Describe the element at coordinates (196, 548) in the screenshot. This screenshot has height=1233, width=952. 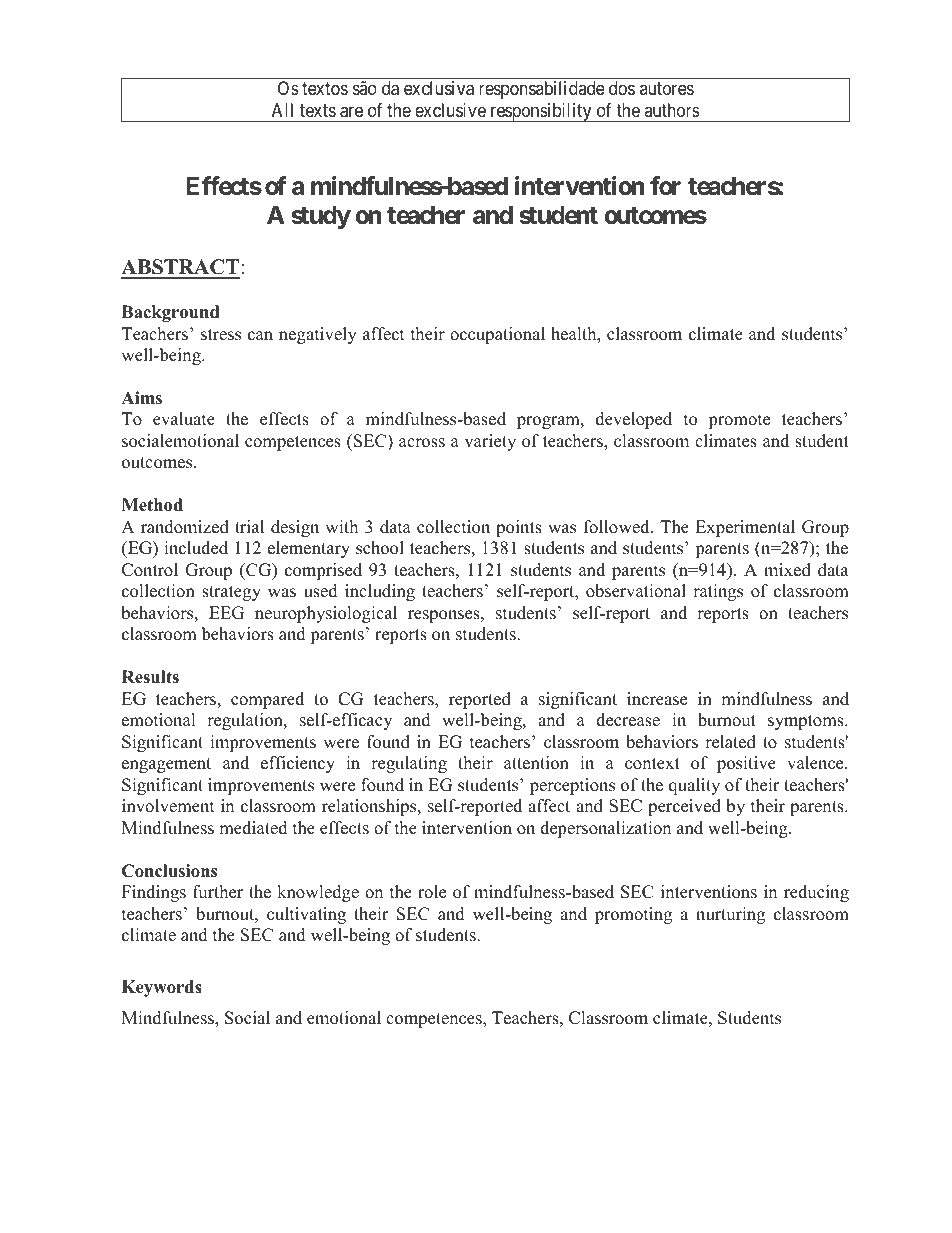
I see `included` at that location.
